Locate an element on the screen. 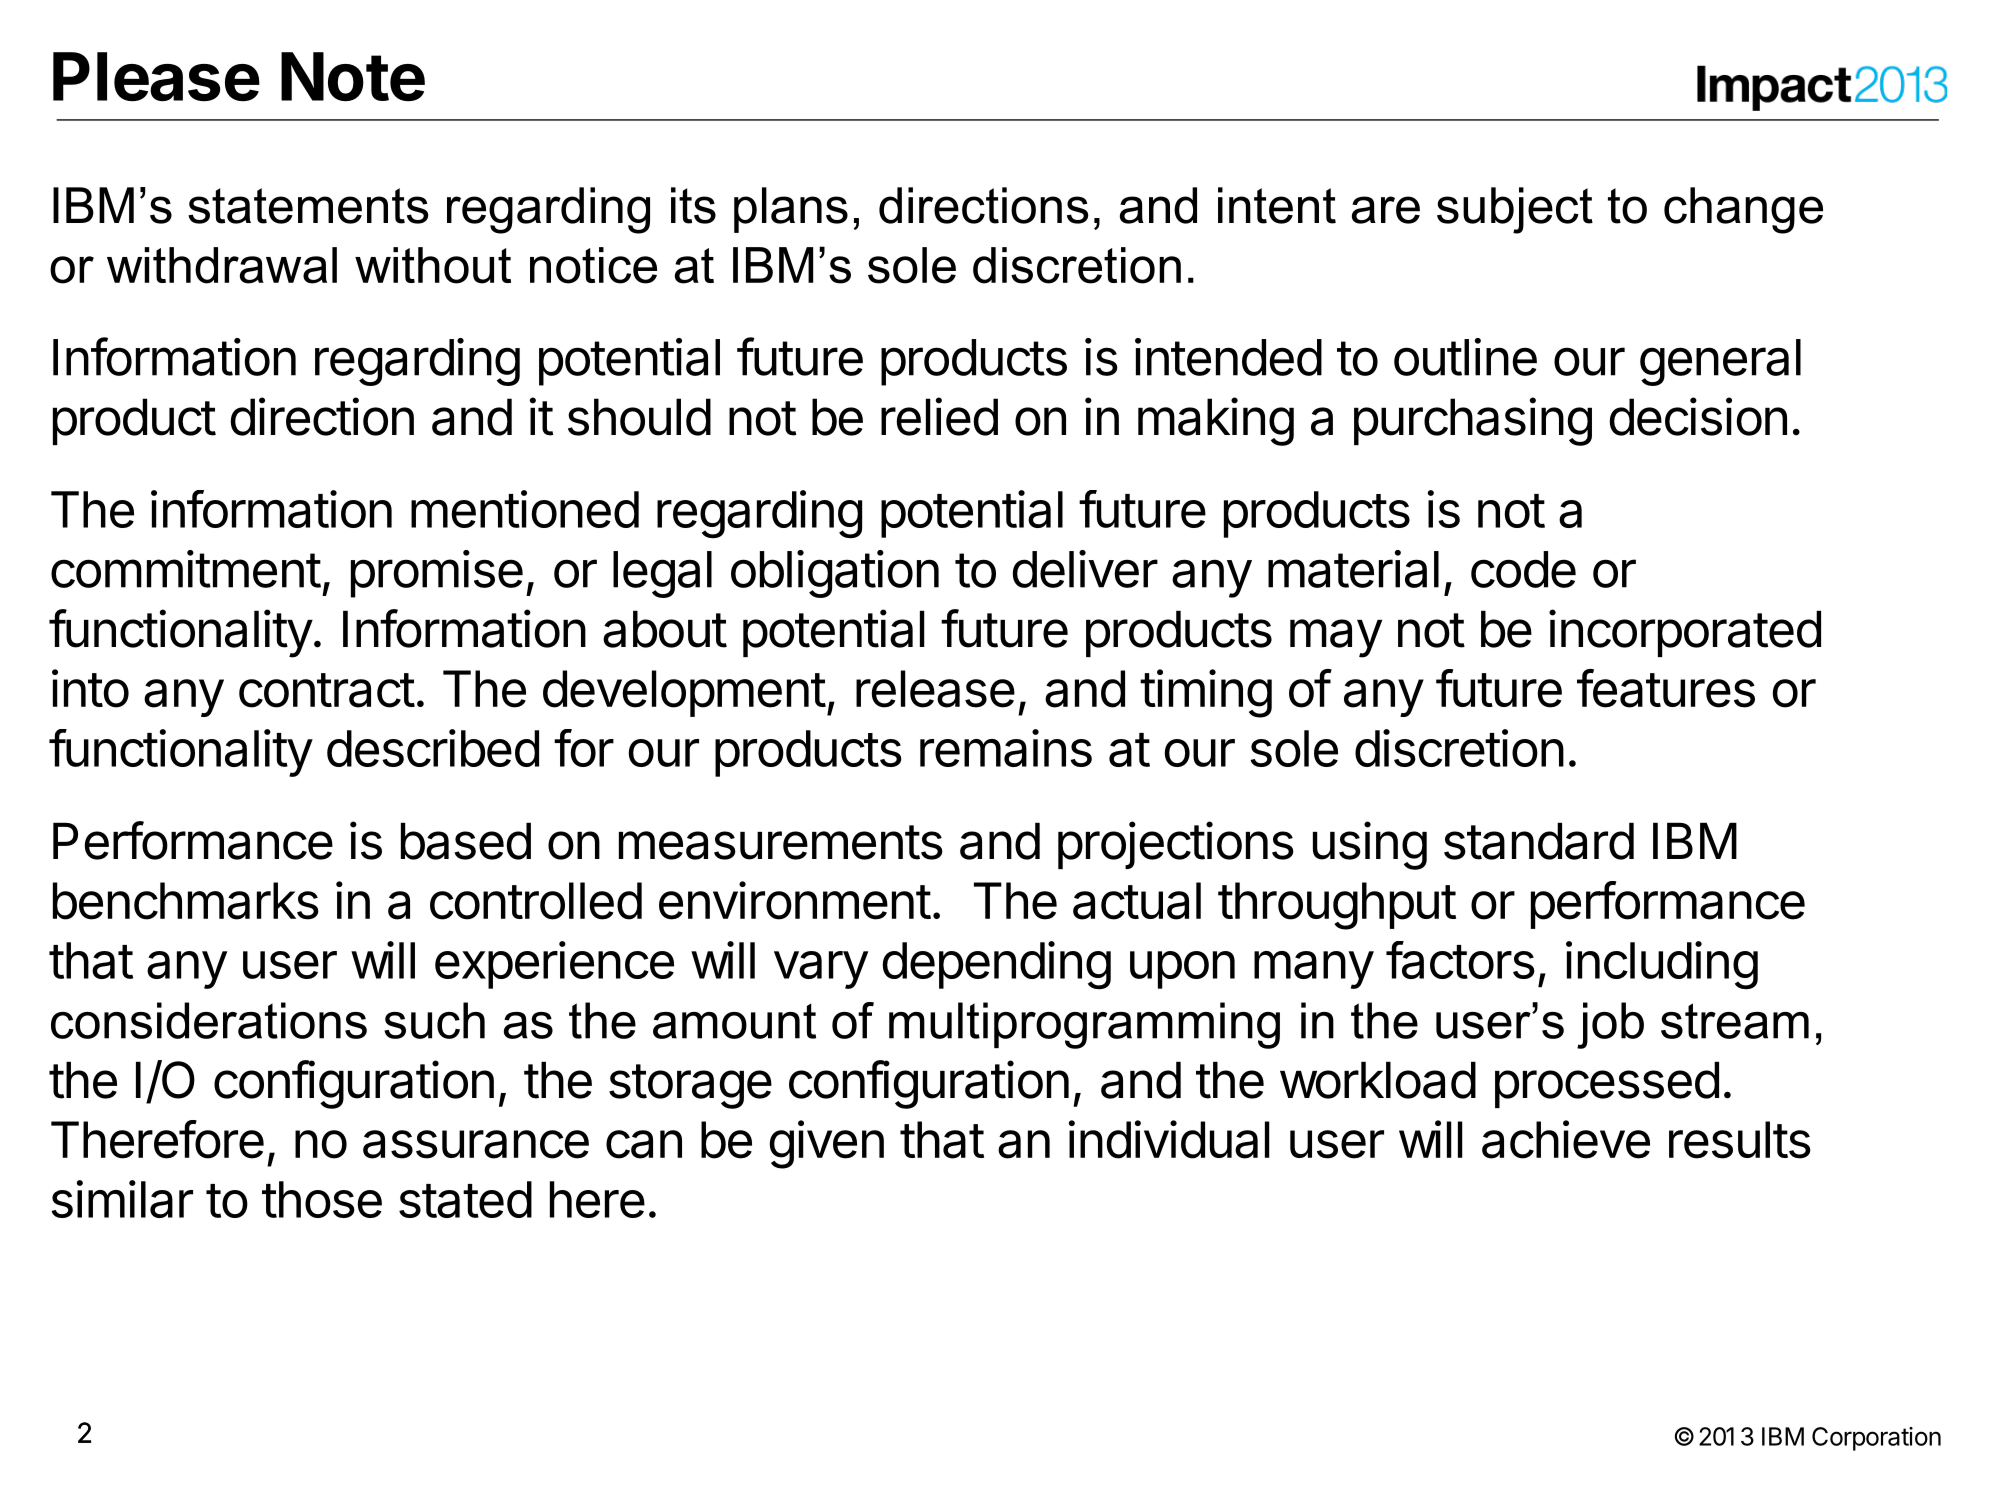 The height and width of the screenshot is (1493, 1990). considerations is located at coordinates (209, 1020).
